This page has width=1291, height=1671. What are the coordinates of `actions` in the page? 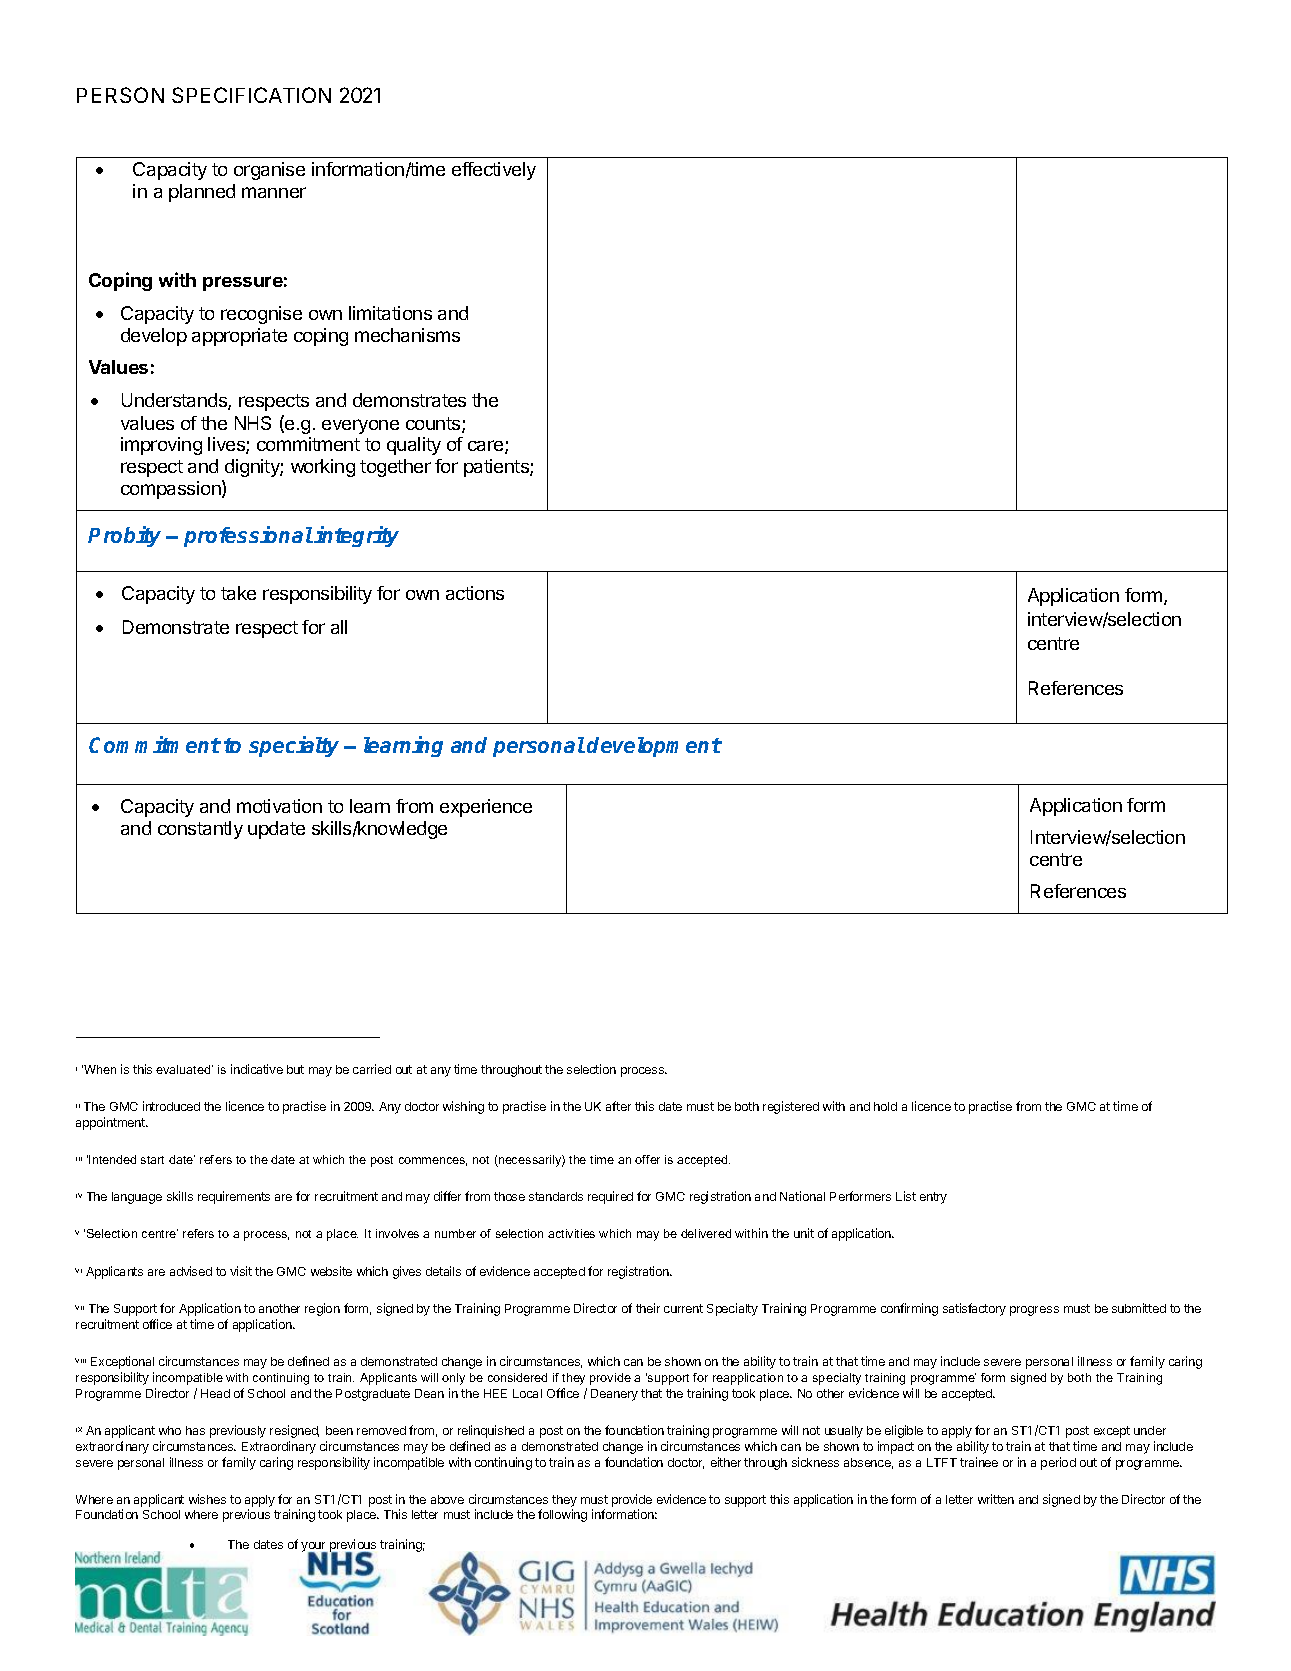 It's located at (475, 593).
